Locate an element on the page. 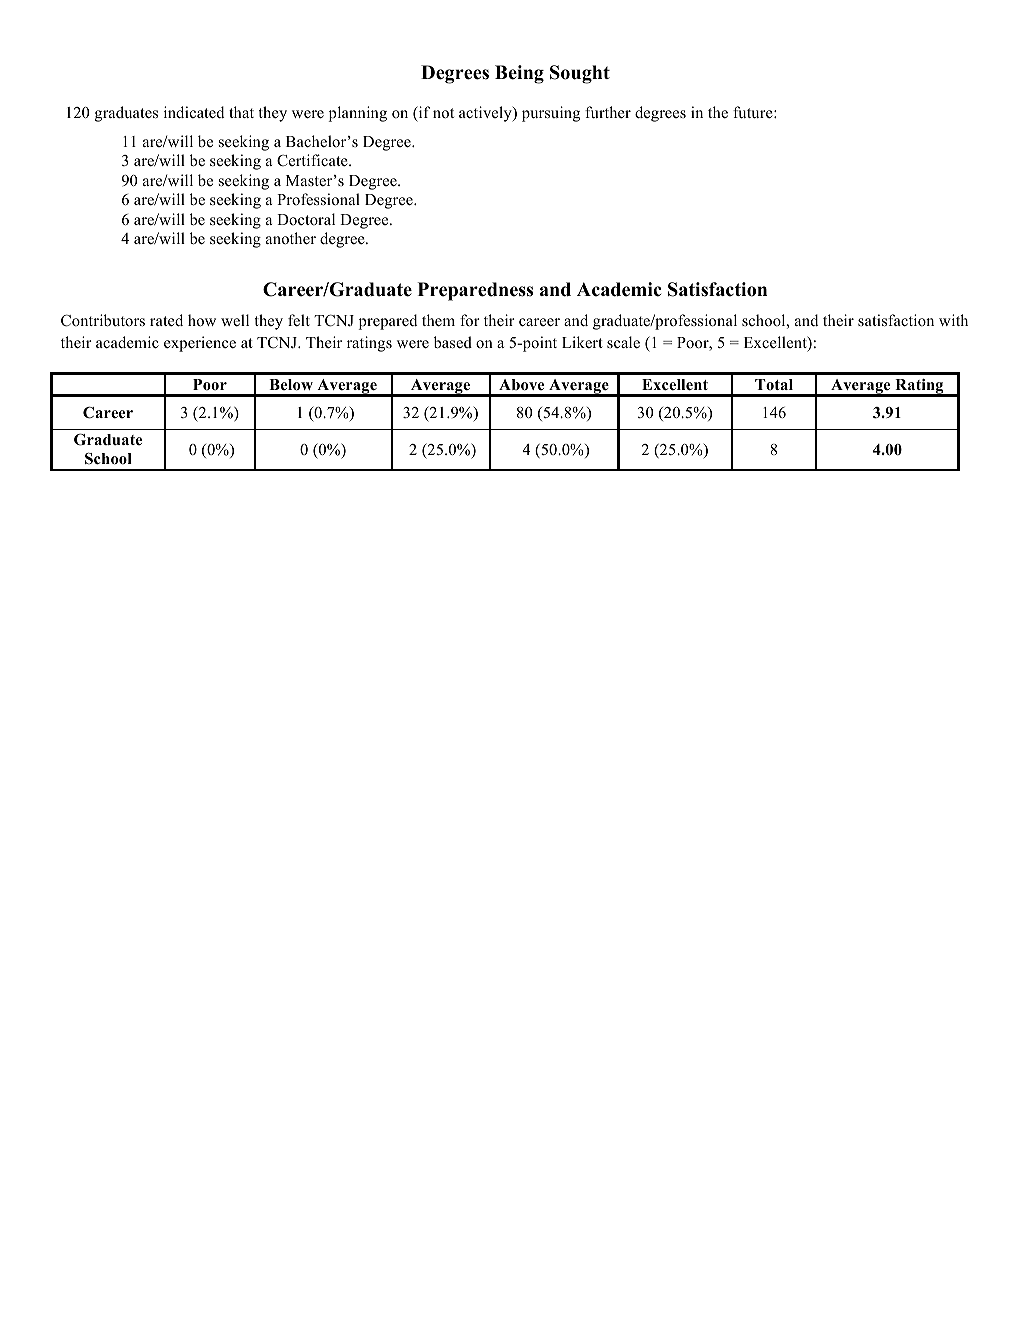 Image resolution: width=1031 pixels, height=1334 pixels. Below is located at coordinates (291, 385).
